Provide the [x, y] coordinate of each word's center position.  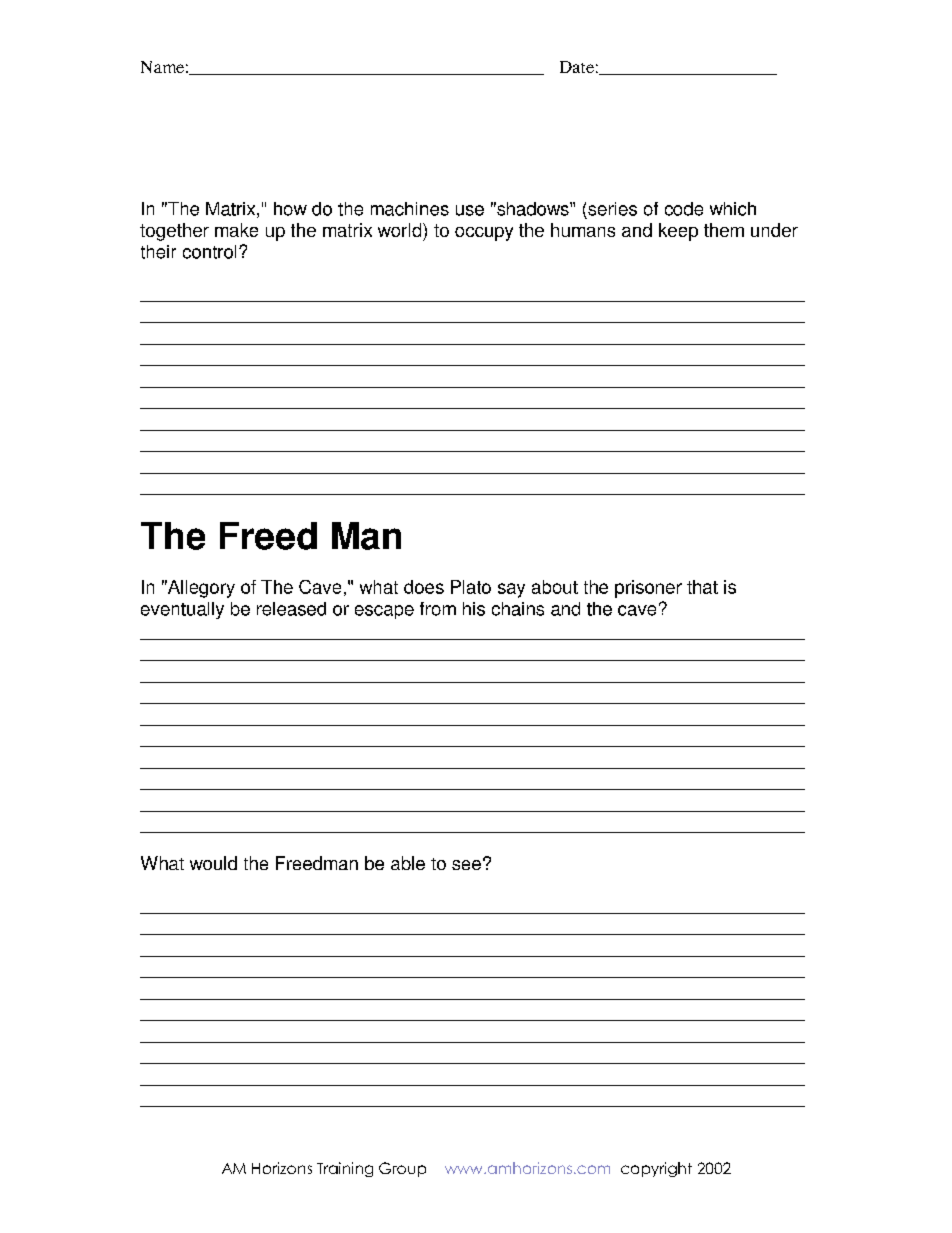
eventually [182, 610]
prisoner [648, 589]
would [213, 863]
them [724, 230]
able [408, 863]
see [466, 865]
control [209, 252]
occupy [484, 234]
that [702, 587]
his [474, 609]
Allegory [200, 589]
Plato [471, 587]
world [401, 230]
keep [678, 232]
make [236, 230]
